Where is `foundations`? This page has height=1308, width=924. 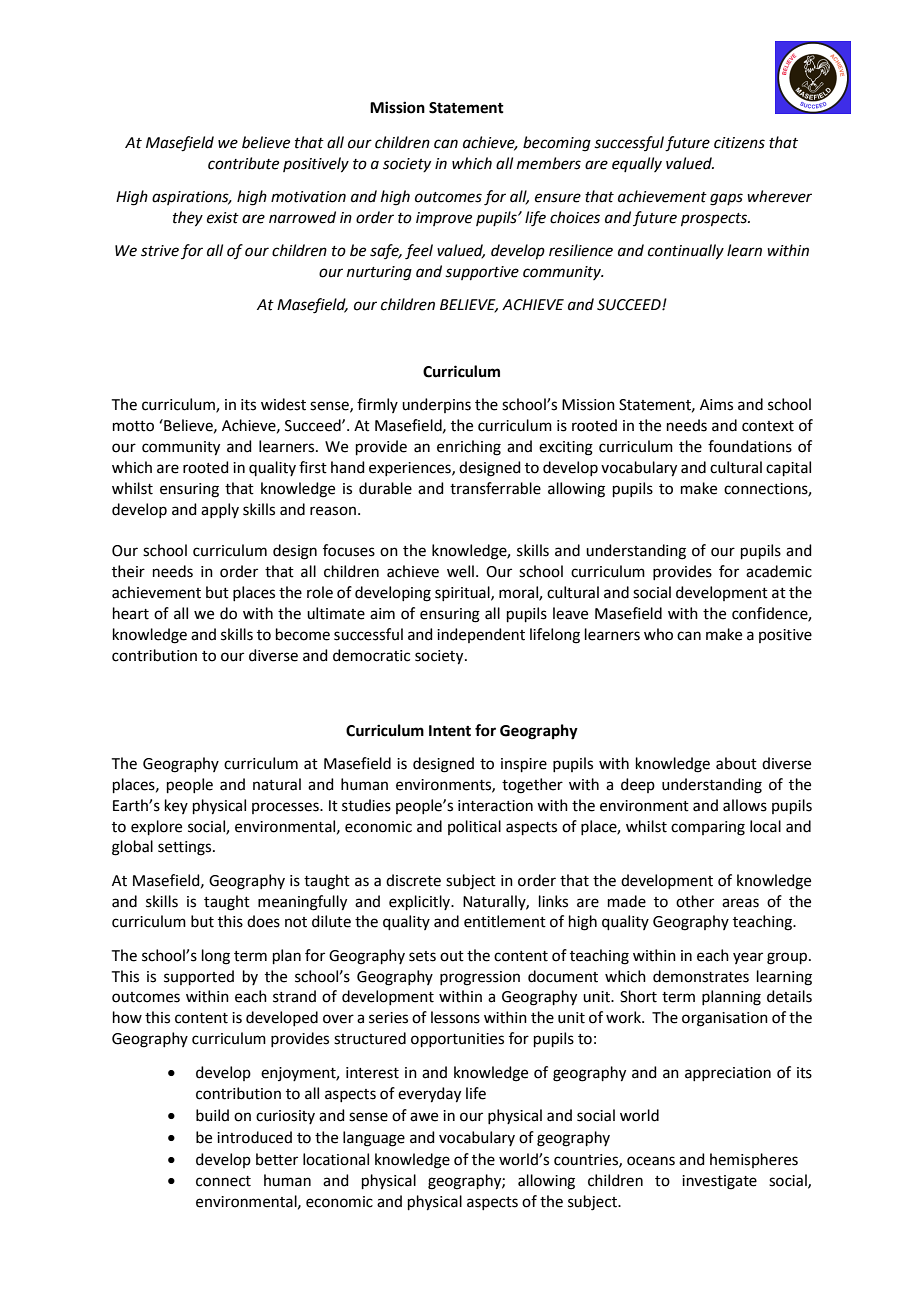
foundations is located at coordinates (750, 446).
